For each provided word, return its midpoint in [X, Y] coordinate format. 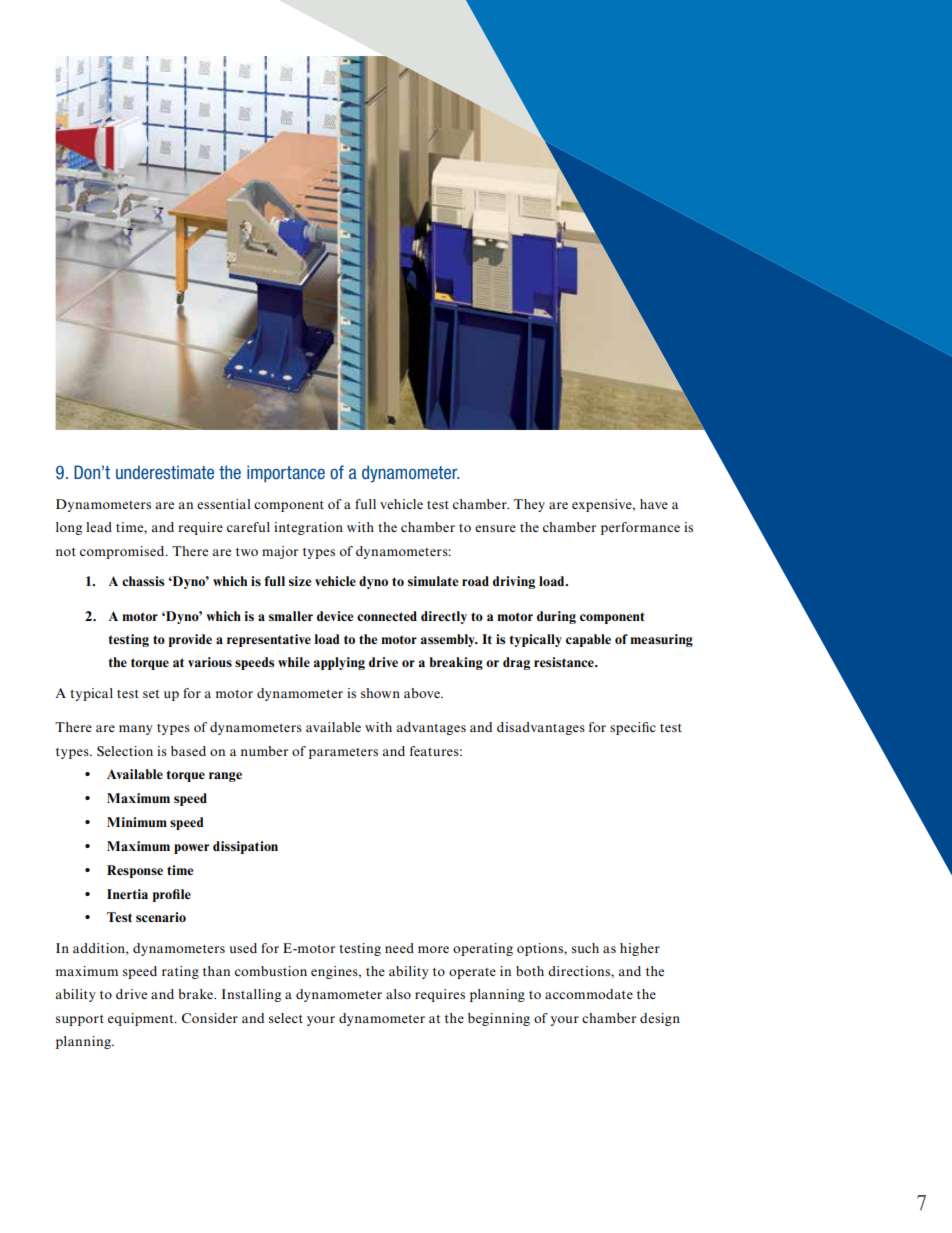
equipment [142, 1019]
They [529, 505]
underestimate [165, 472]
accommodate [589, 994]
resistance [565, 662]
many [136, 730]
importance [286, 474]
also [398, 994]
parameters [343, 753]
